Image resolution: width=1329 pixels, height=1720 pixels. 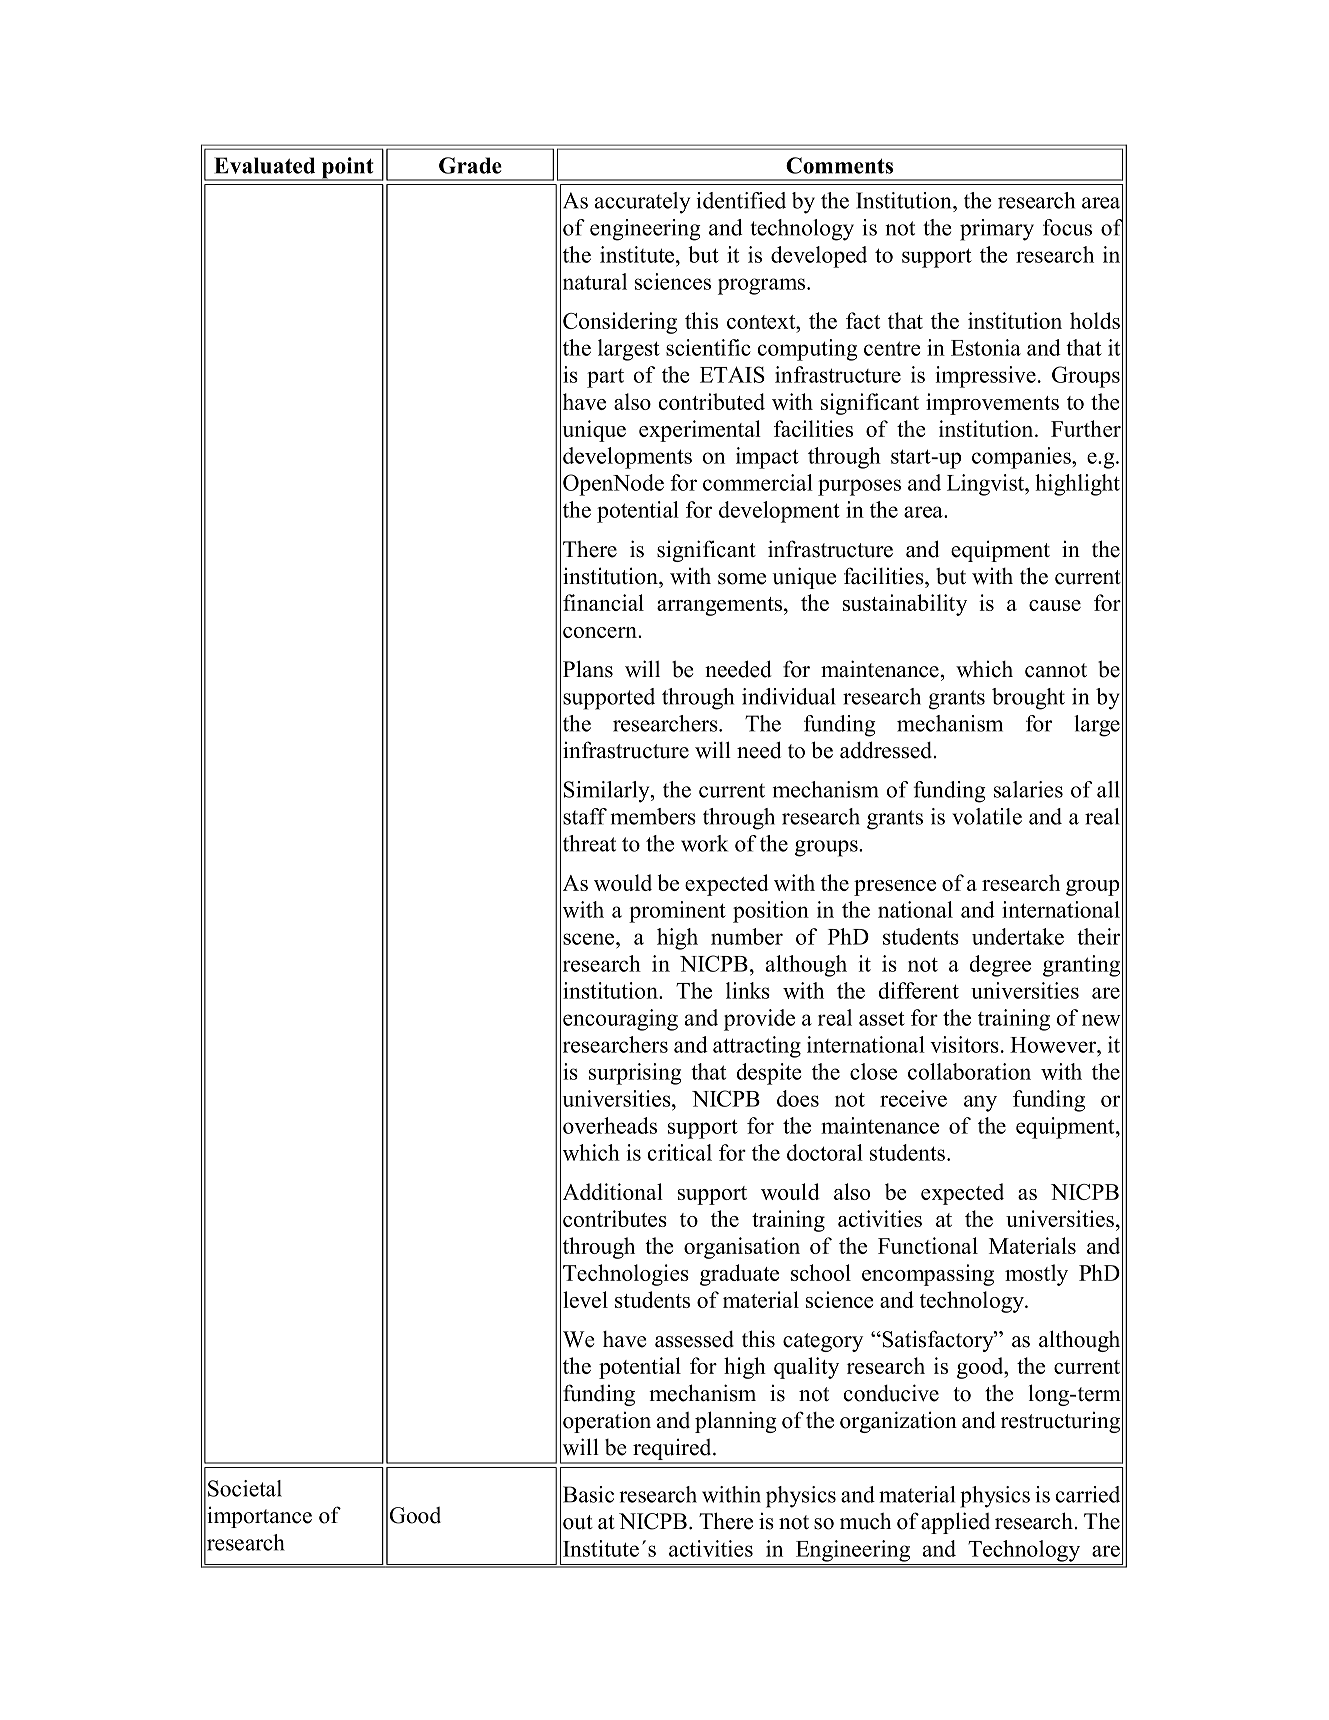 What do you see at coordinates (997, 230) in the document?
I see `primary` at bounding box center [997, 230].
